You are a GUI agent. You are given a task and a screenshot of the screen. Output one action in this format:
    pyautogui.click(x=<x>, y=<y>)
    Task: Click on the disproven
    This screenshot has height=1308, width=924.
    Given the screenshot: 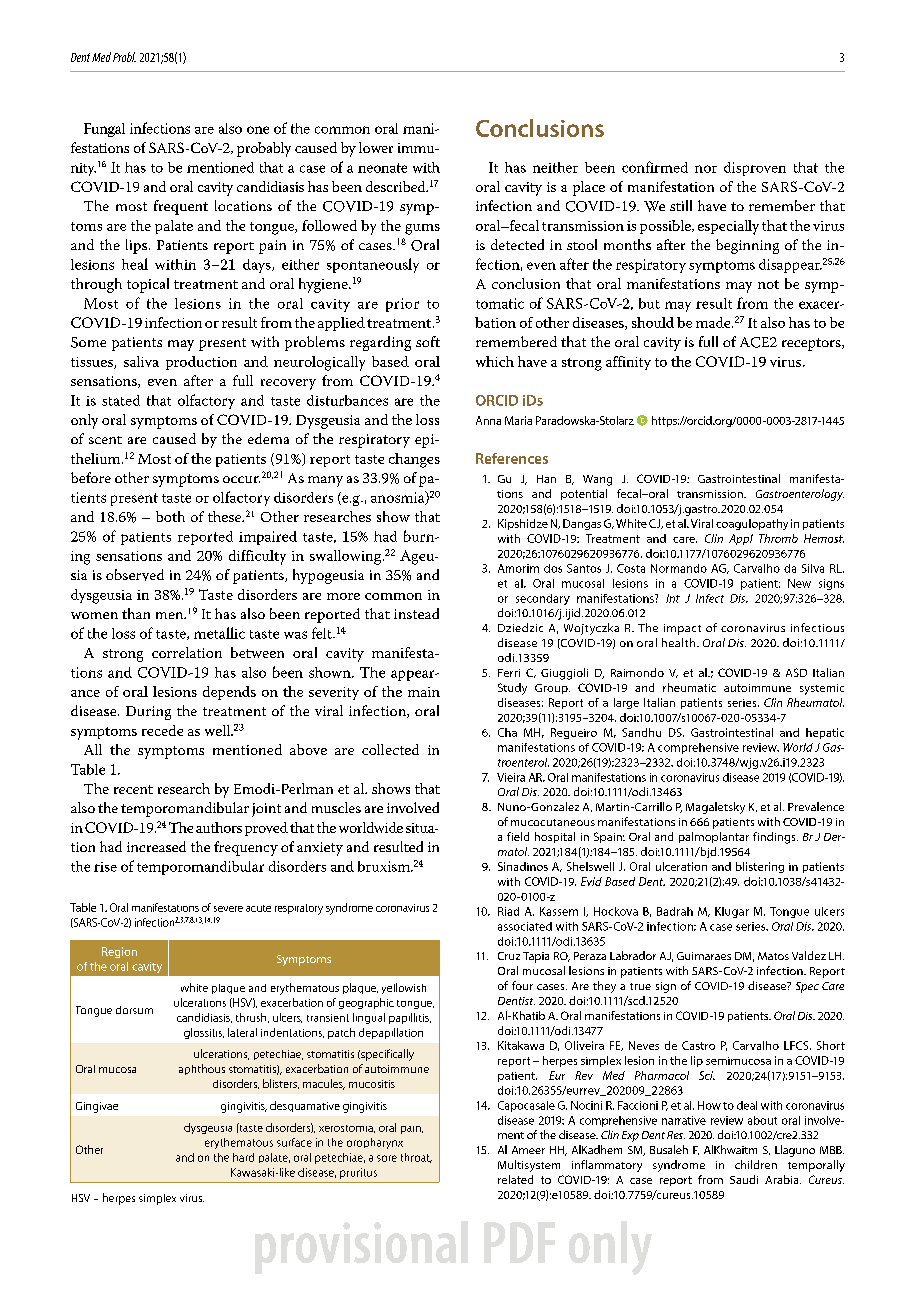 What is the action you would take?
    pyautogui.click(x=755, y=169)
